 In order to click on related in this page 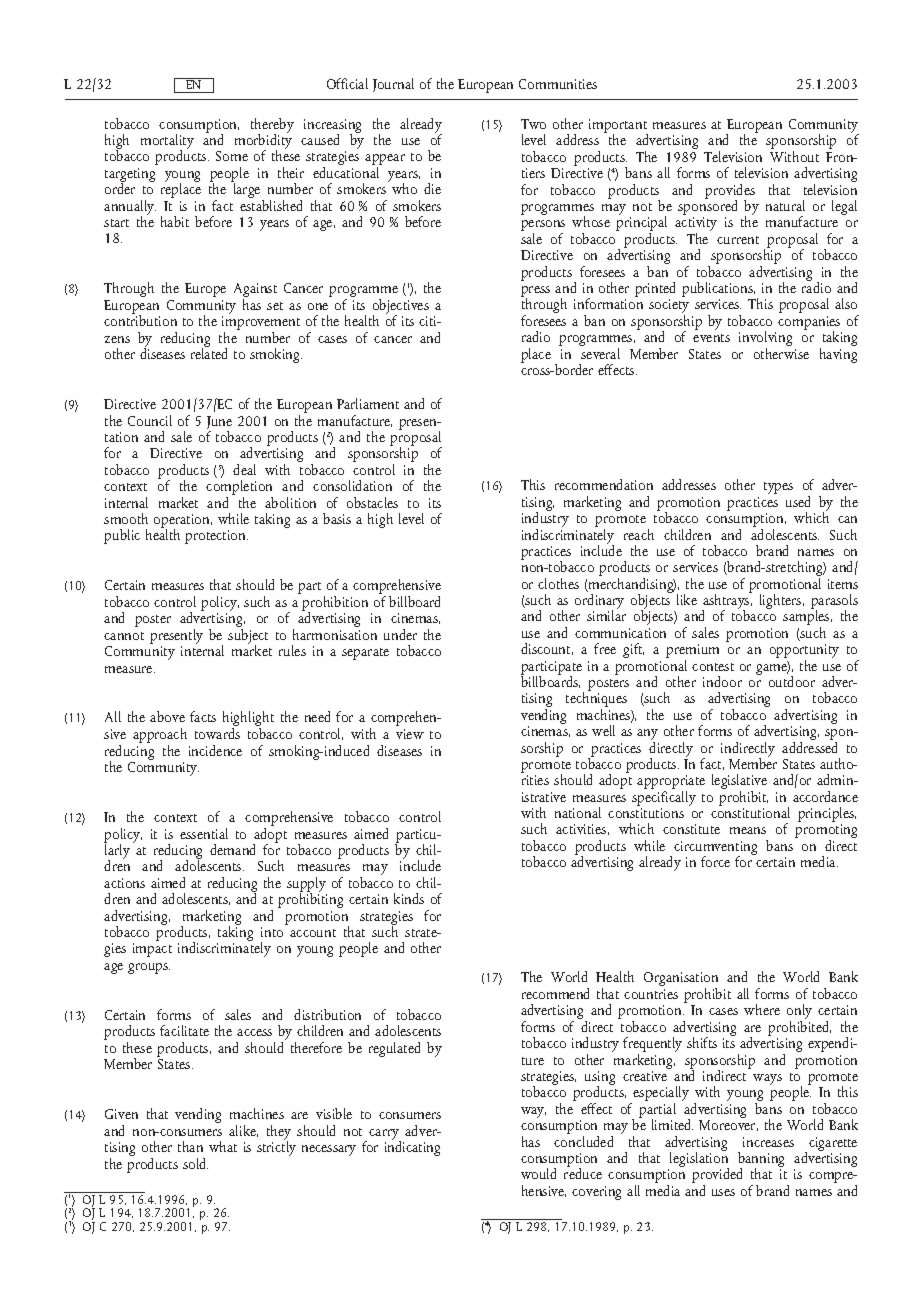, I will do `click(209, 352)`.
